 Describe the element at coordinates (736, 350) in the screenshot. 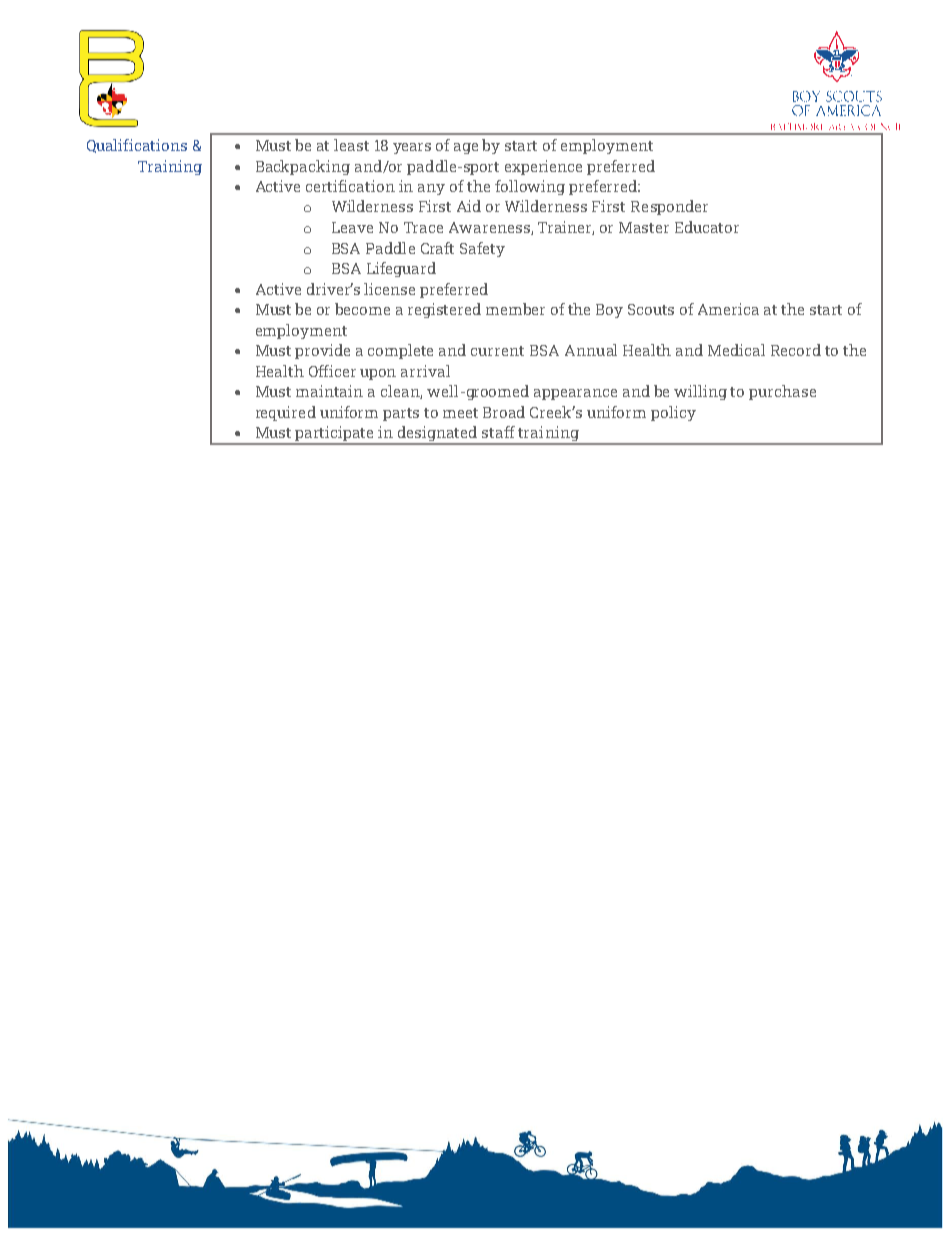

I see `Medical` at that location.
